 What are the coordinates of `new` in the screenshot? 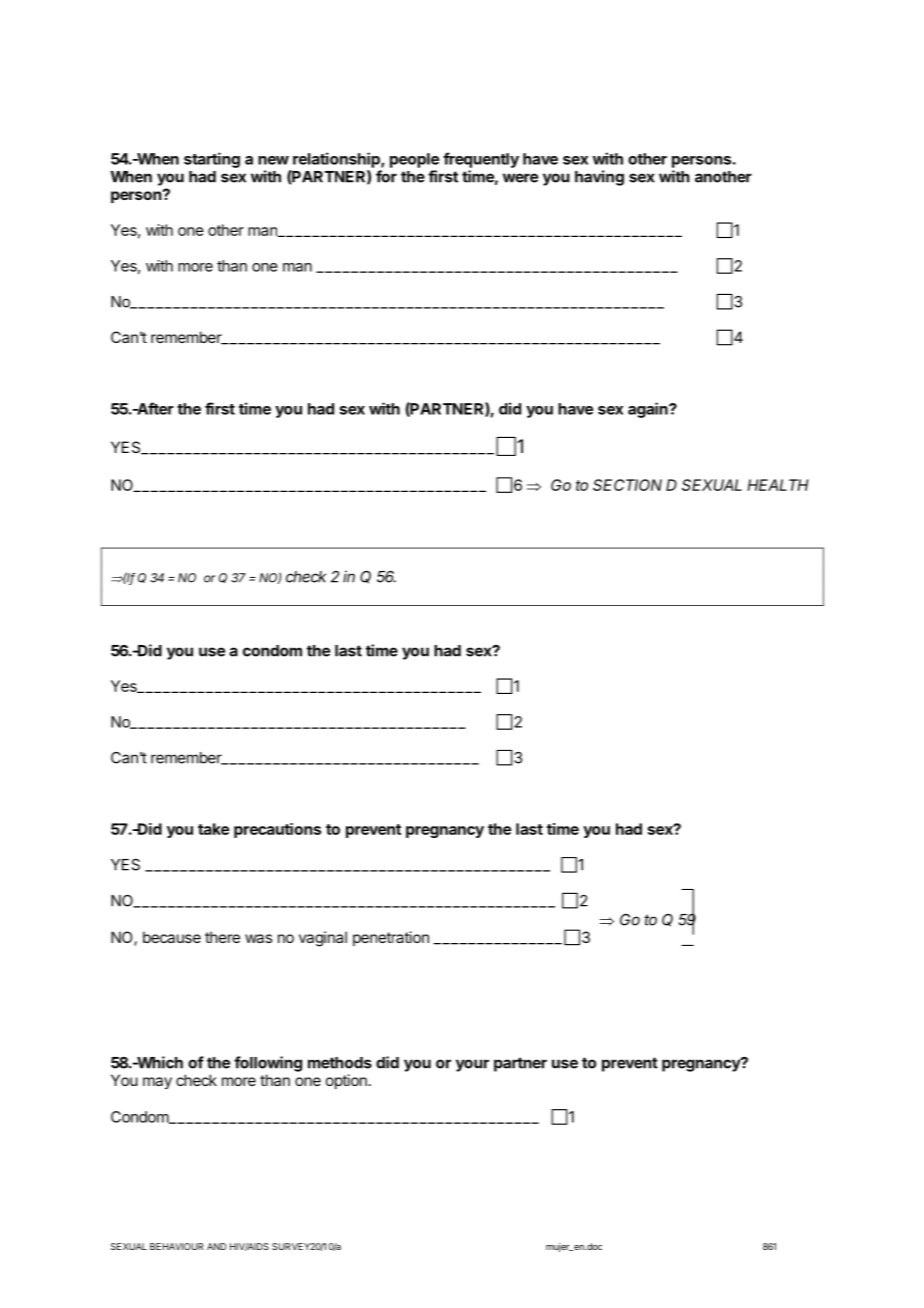 It's located at (273, 160).
